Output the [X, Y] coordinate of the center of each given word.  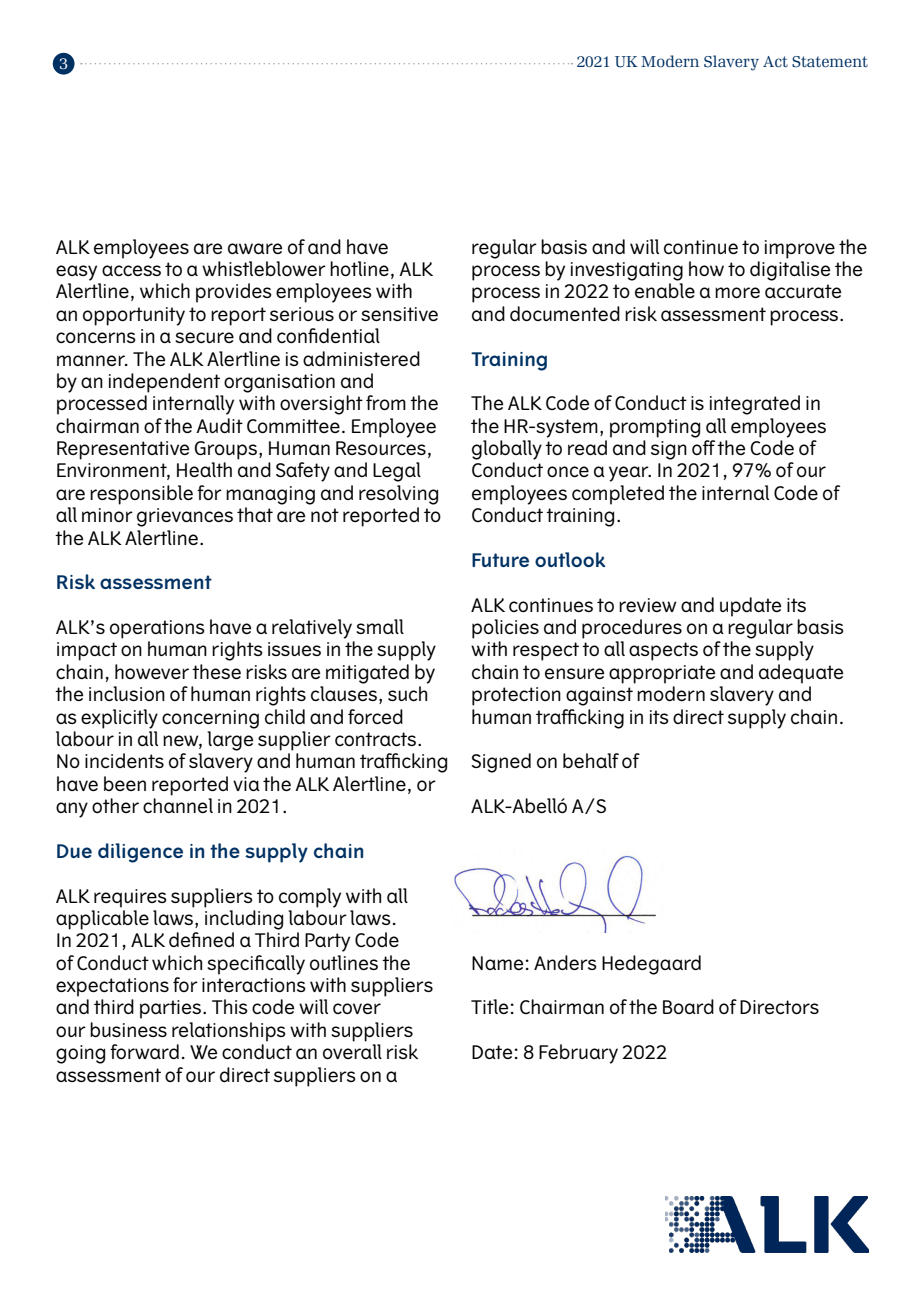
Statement [830, 62]
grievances [185, 517]
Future [500, 560]
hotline [359, 268]
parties [172, 1009]
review [647, 605]
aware [255, 248]
